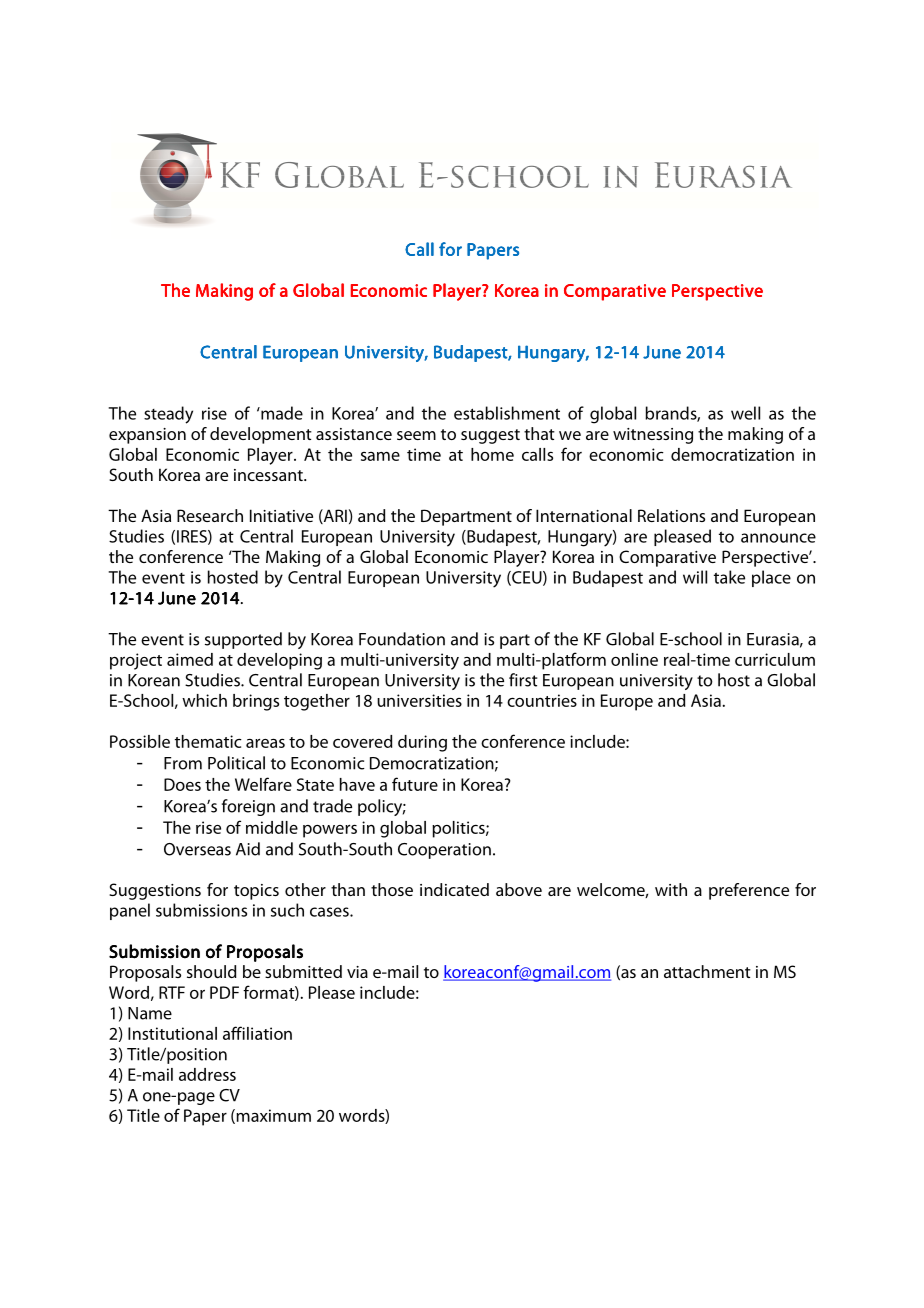 This document has width=924, height=1308. I want to click on supported, so click(243, 640).
